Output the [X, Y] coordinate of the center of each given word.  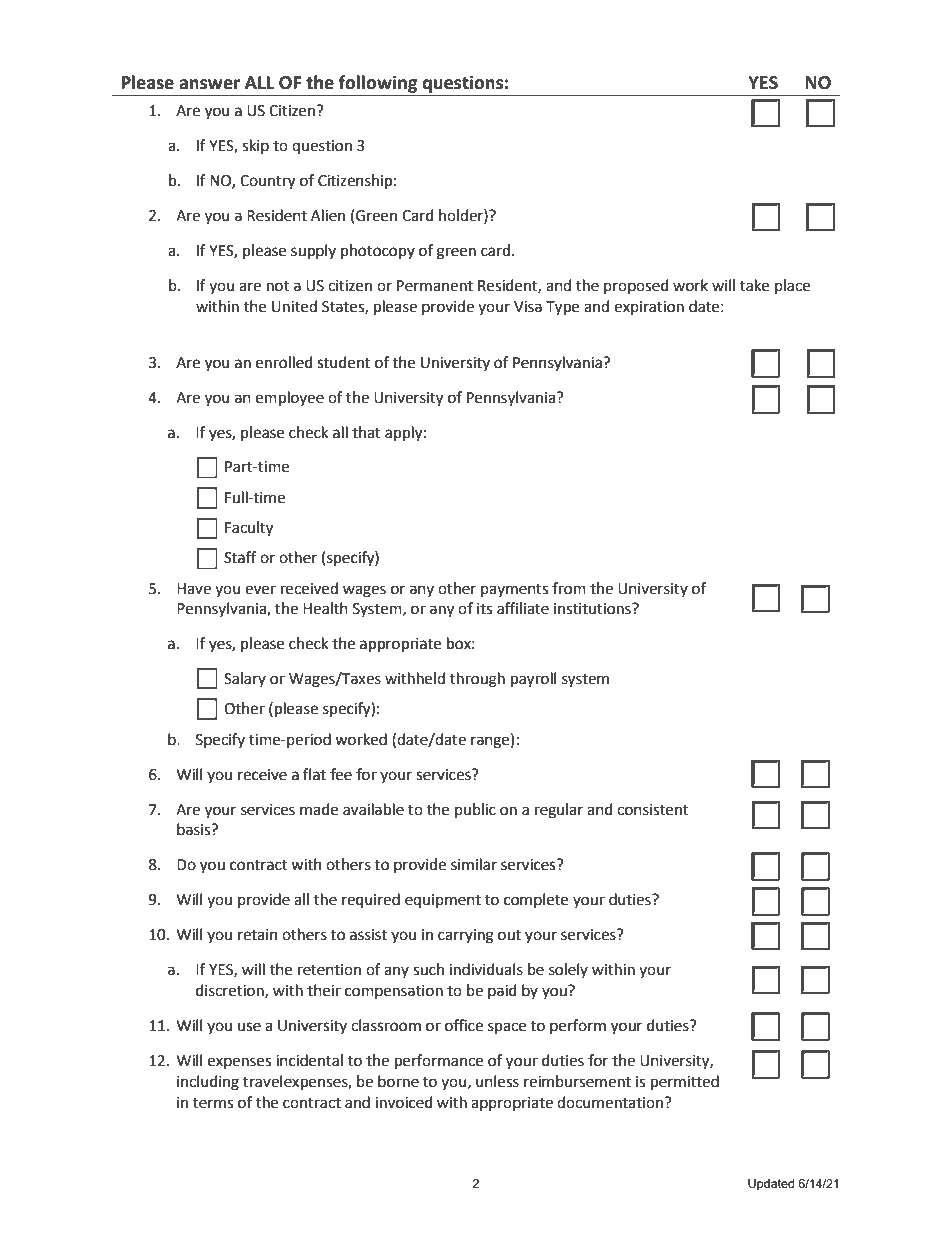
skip [255, 146]
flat [314, 774]
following [378, 84]
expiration [649, 308]
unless [497, 1081]
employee [290, 399]
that [366, 432]
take [754, 285]
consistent [653, 810]
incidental [309, 1060]
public [475, 810]
